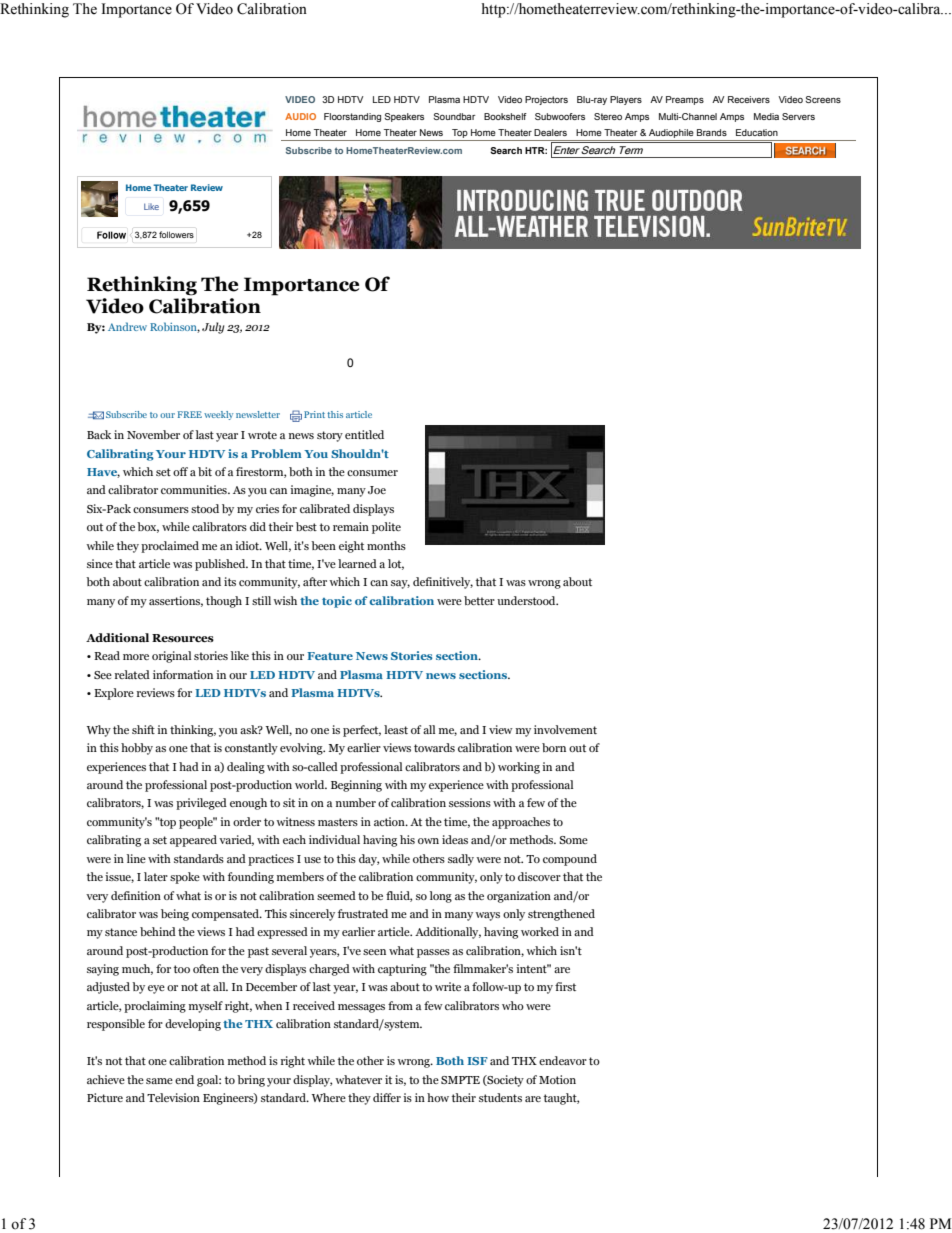  I want to click on November, so click(153, 434).
